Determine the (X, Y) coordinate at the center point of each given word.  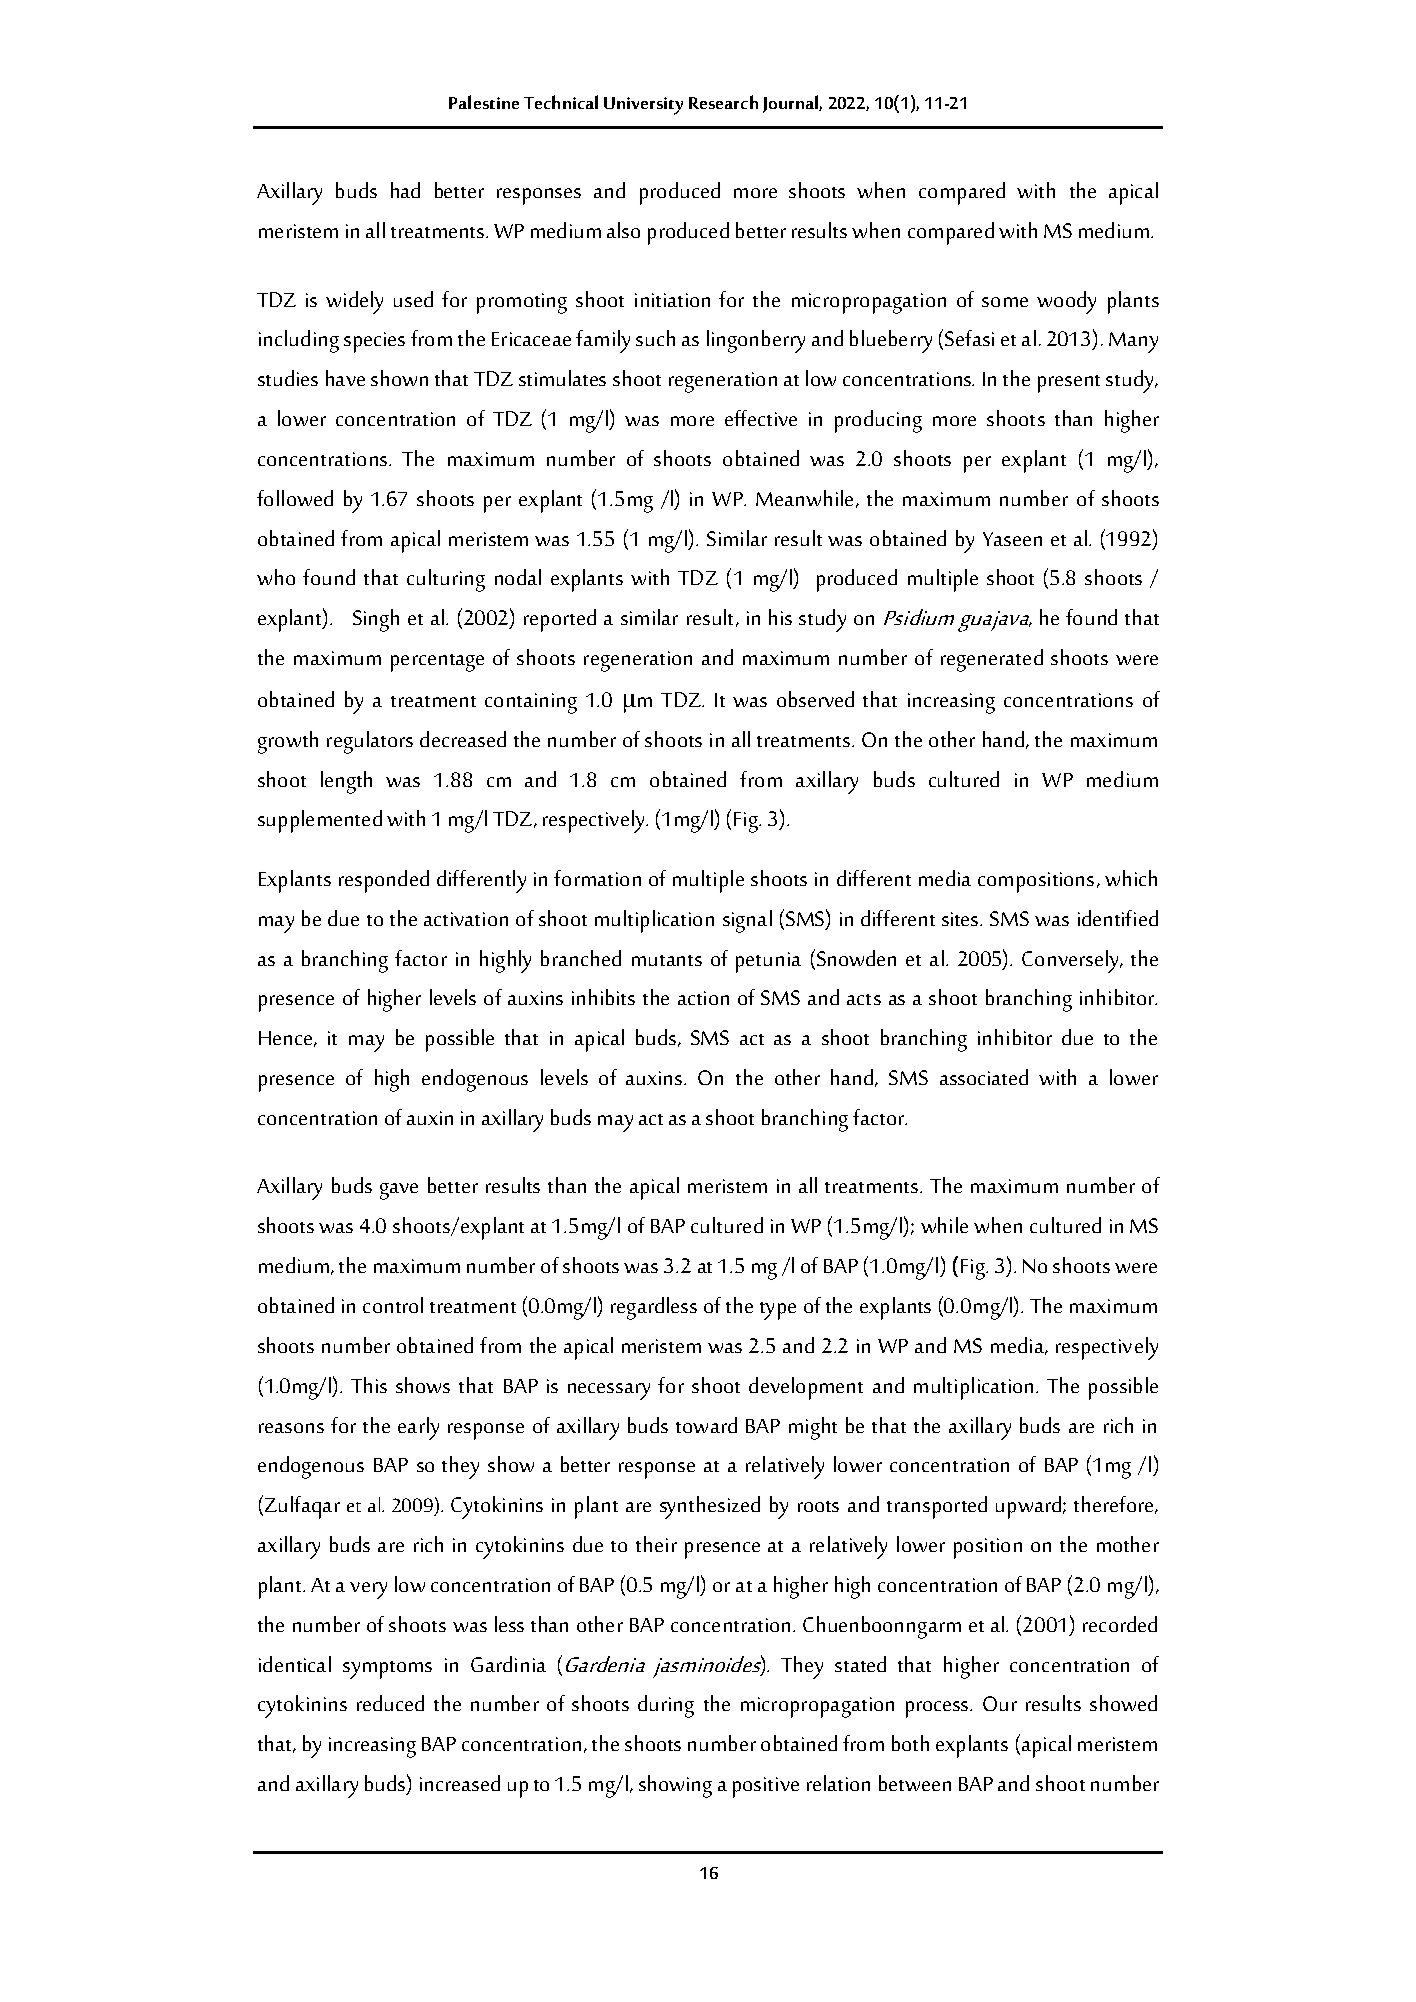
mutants (667, 960)
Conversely (1071, 961)
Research (723, 102)
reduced (390, 1703)
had (405, 190)
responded (384, 881)
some (1005, 302)
